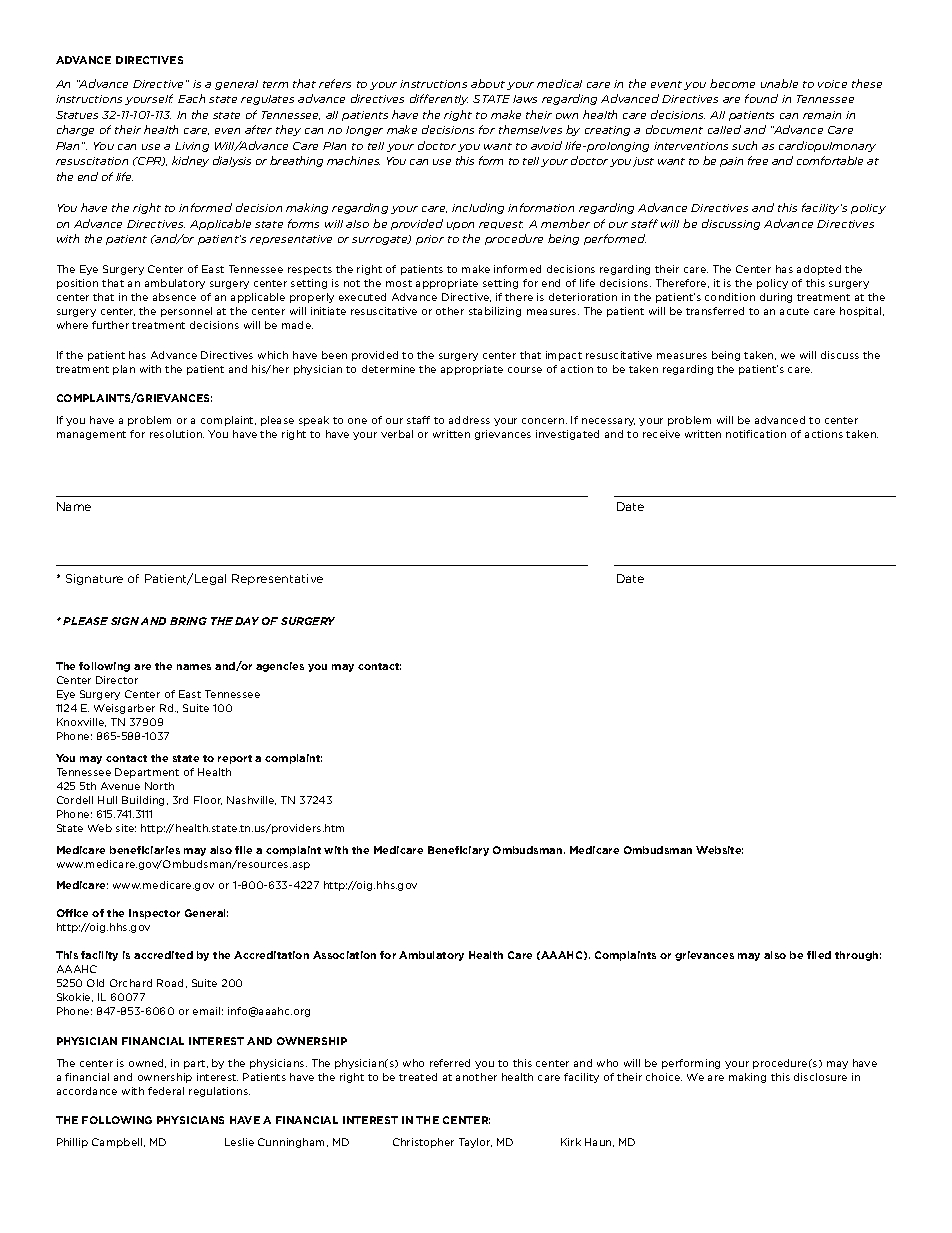 The width and height of the screenshot is (952, 1233). What do you see at coordinates (191, 98) in the screenshot?
I see `Each` at bounding box center [191, 98].
